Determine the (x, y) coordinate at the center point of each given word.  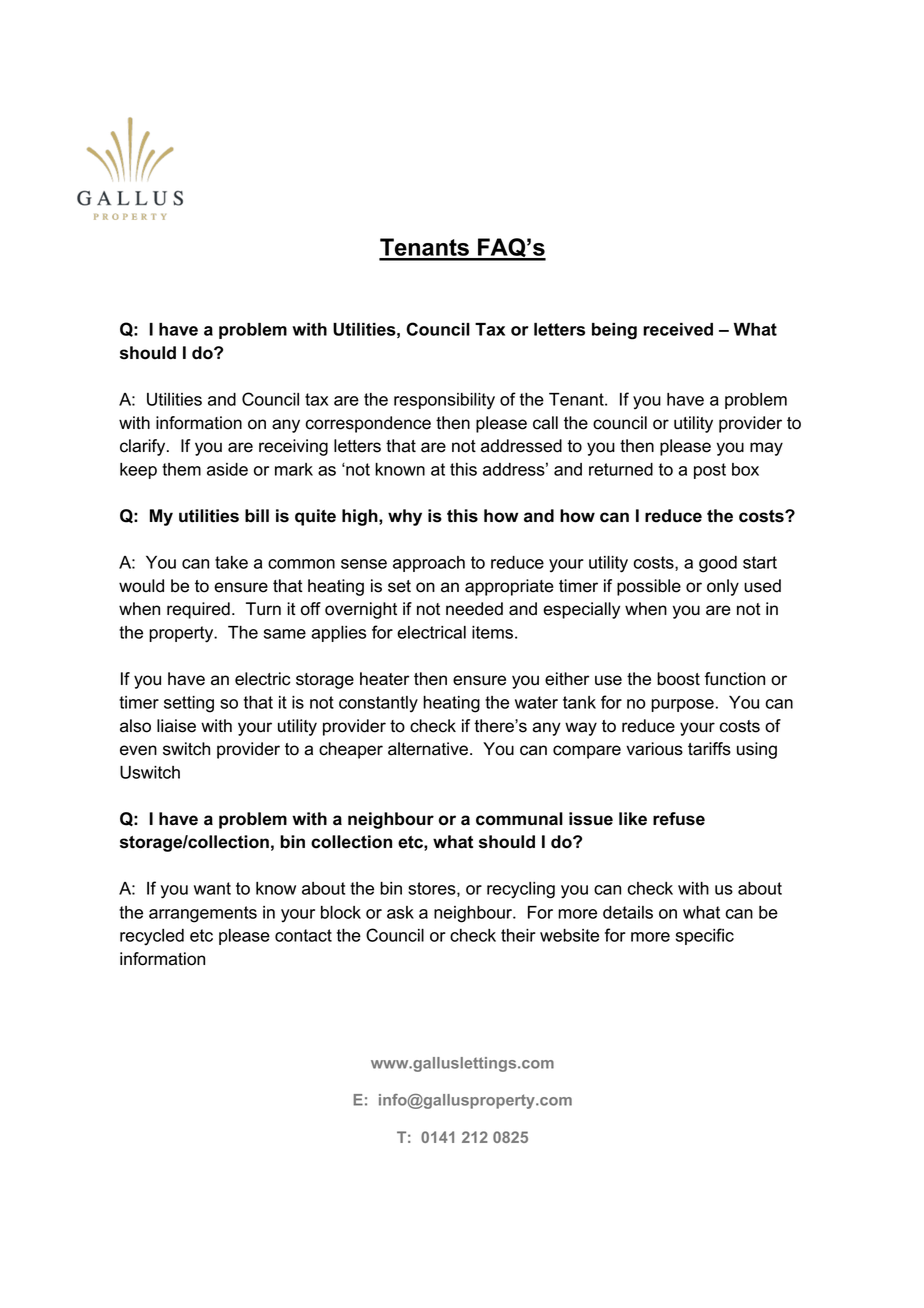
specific (705, 936)
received (678, 329)
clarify (144, 447)
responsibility (444, 401)
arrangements (203, 914)
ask (400, 912)
